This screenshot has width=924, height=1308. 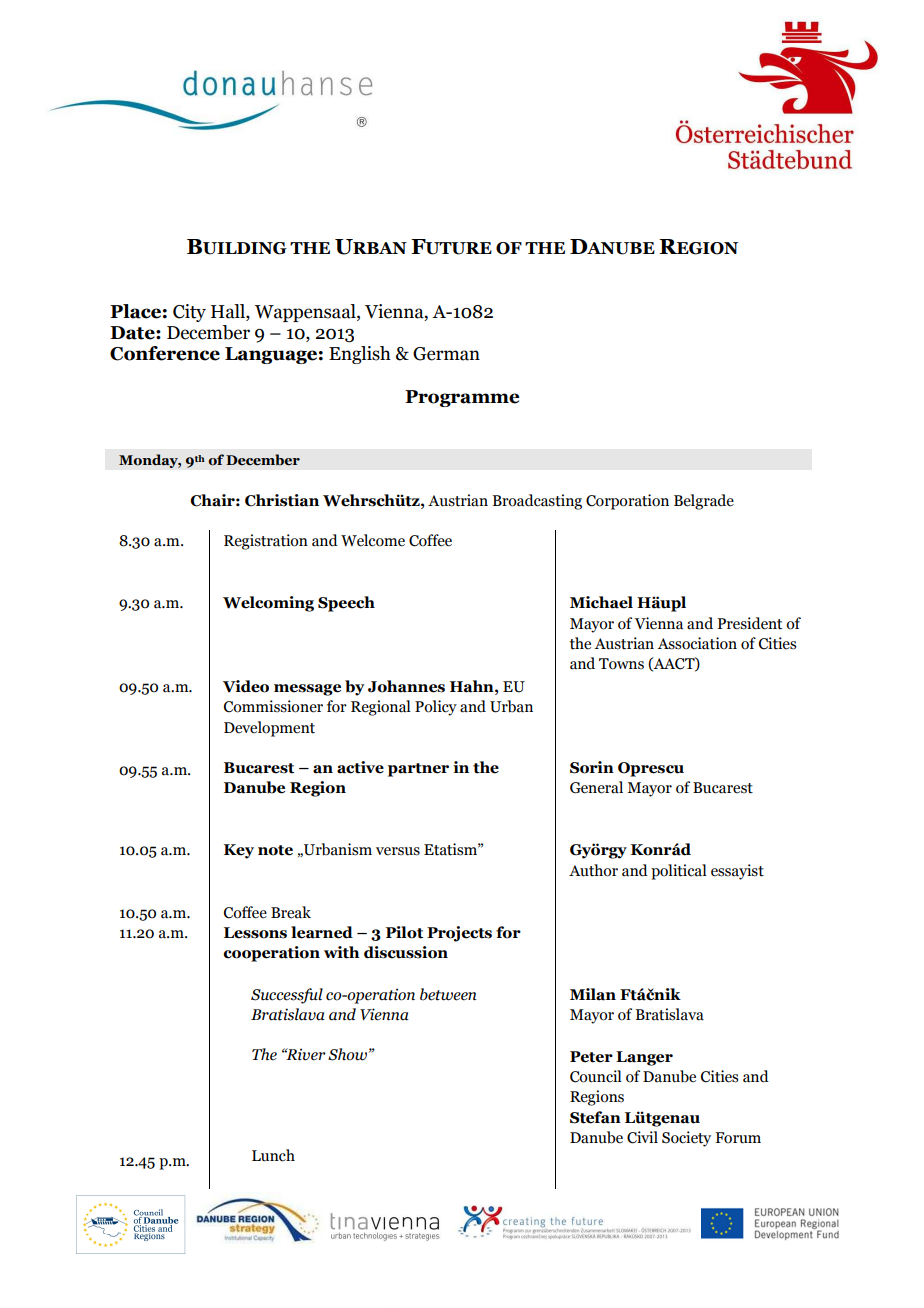 What do you see at coordinates (373, 540) in the screenshot?
I see `Welcome` at bounding box center [373, 540].
